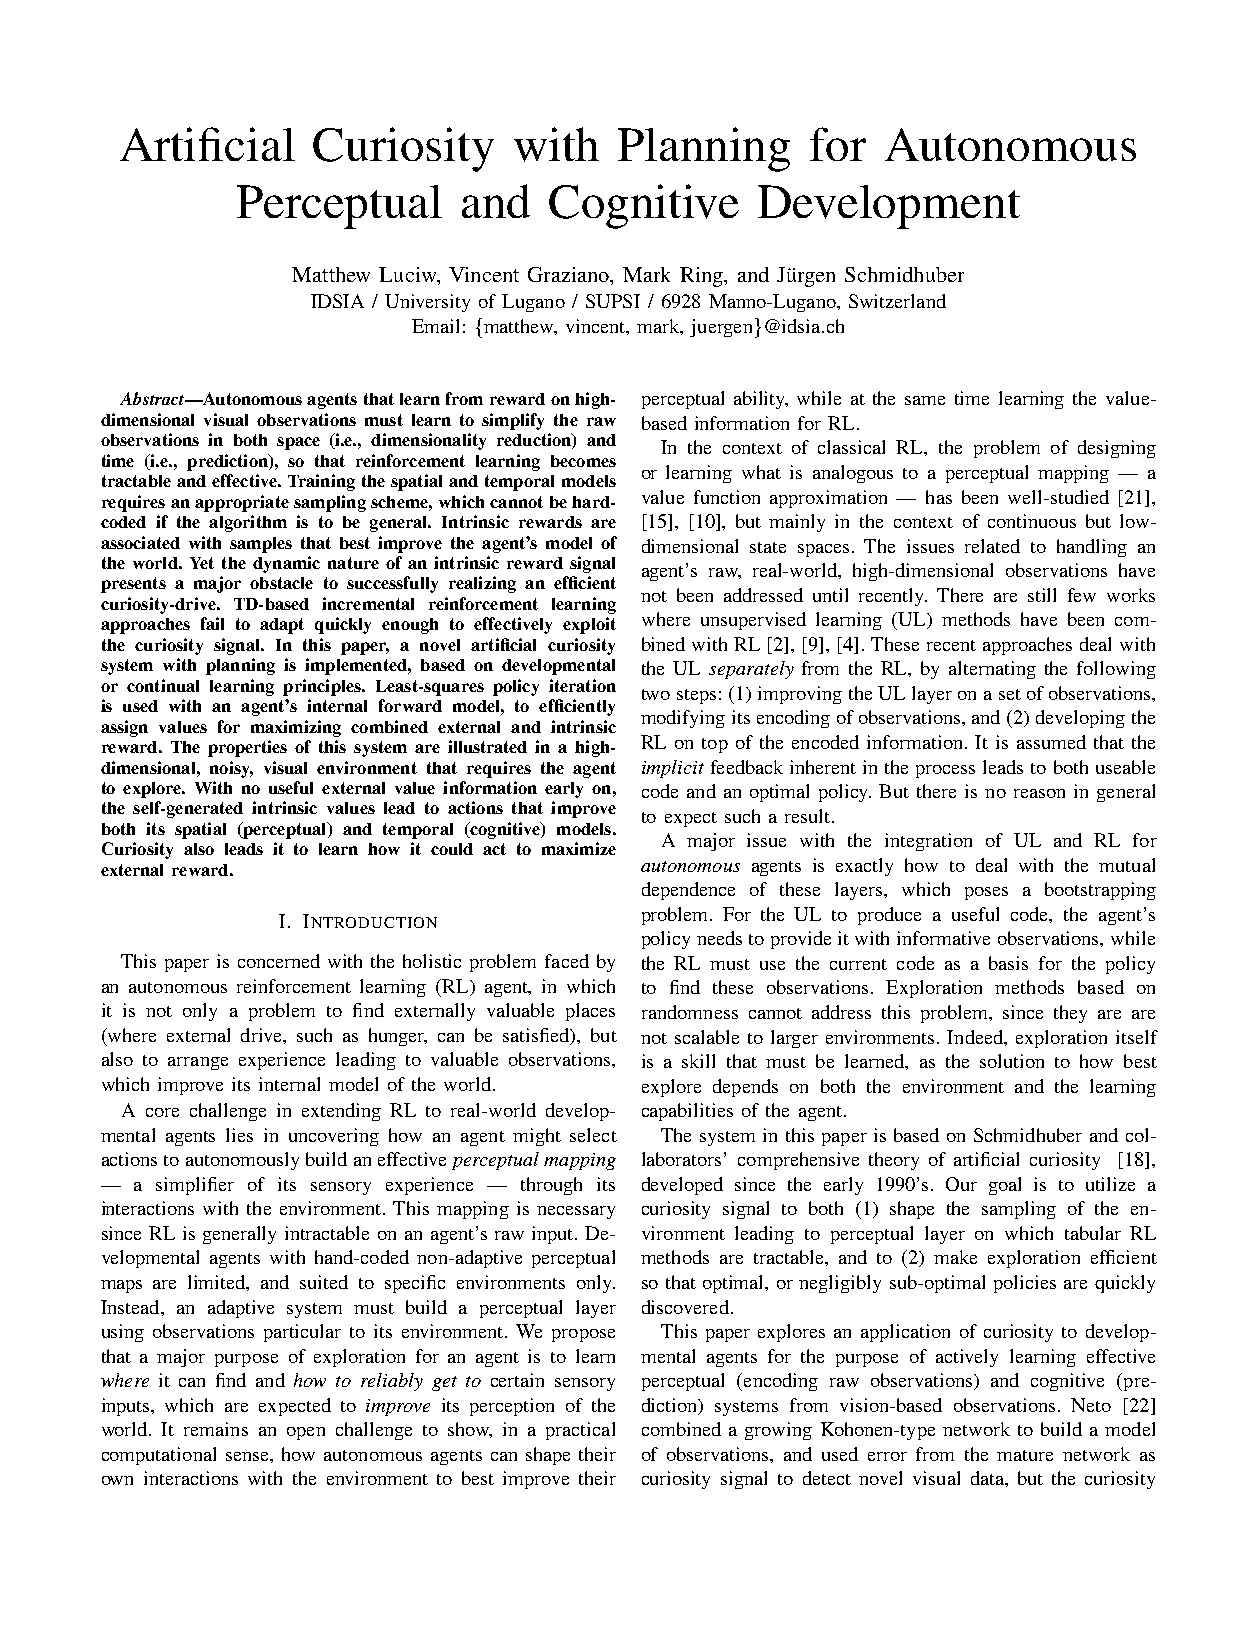 This page has width=1257, height=1626. What do you see at coordinates (248, 1456) in the page?
I see `sense` at bounding box center [248, 1456].
